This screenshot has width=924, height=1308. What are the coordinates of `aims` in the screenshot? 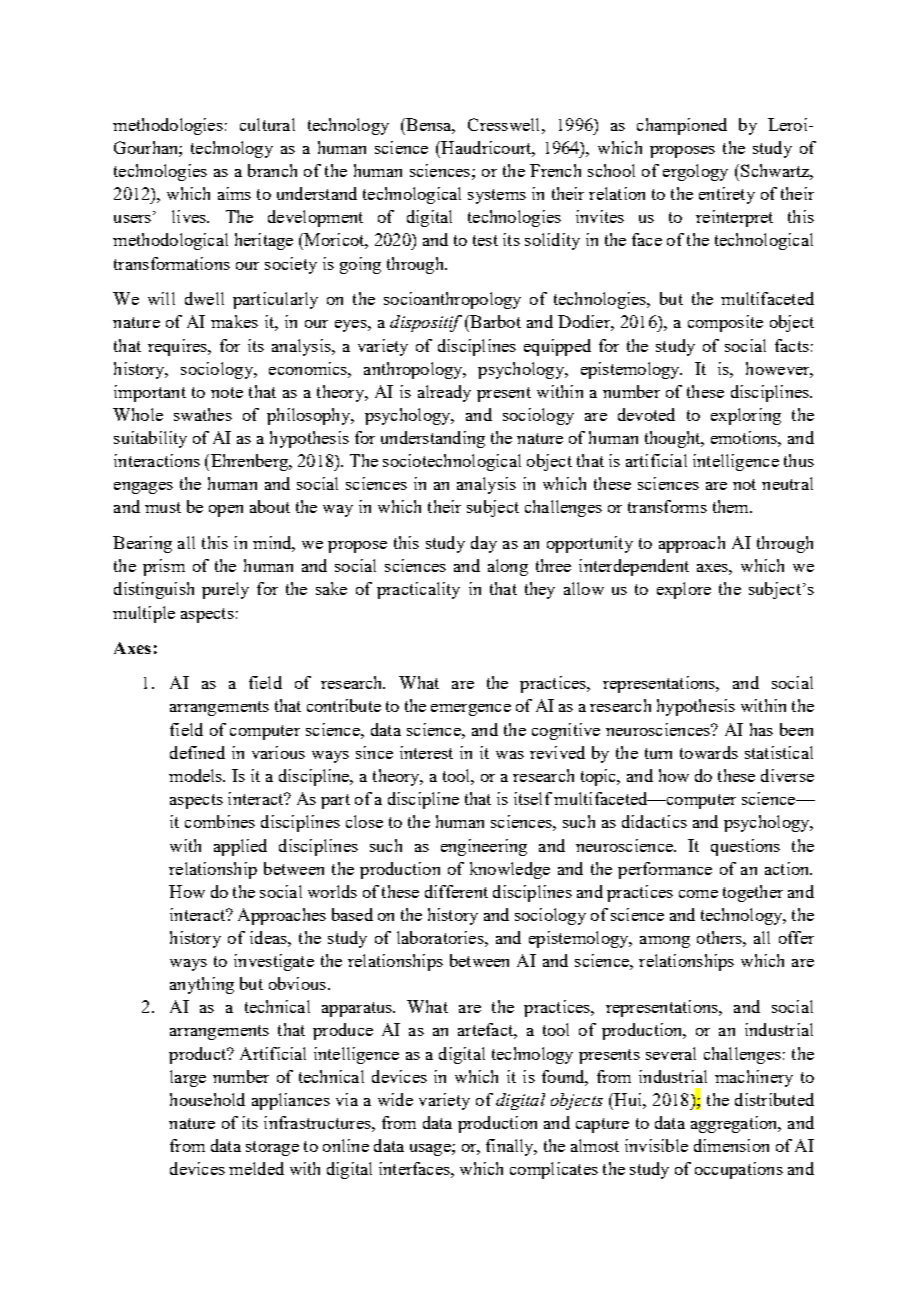 It's located at (234, 193).
